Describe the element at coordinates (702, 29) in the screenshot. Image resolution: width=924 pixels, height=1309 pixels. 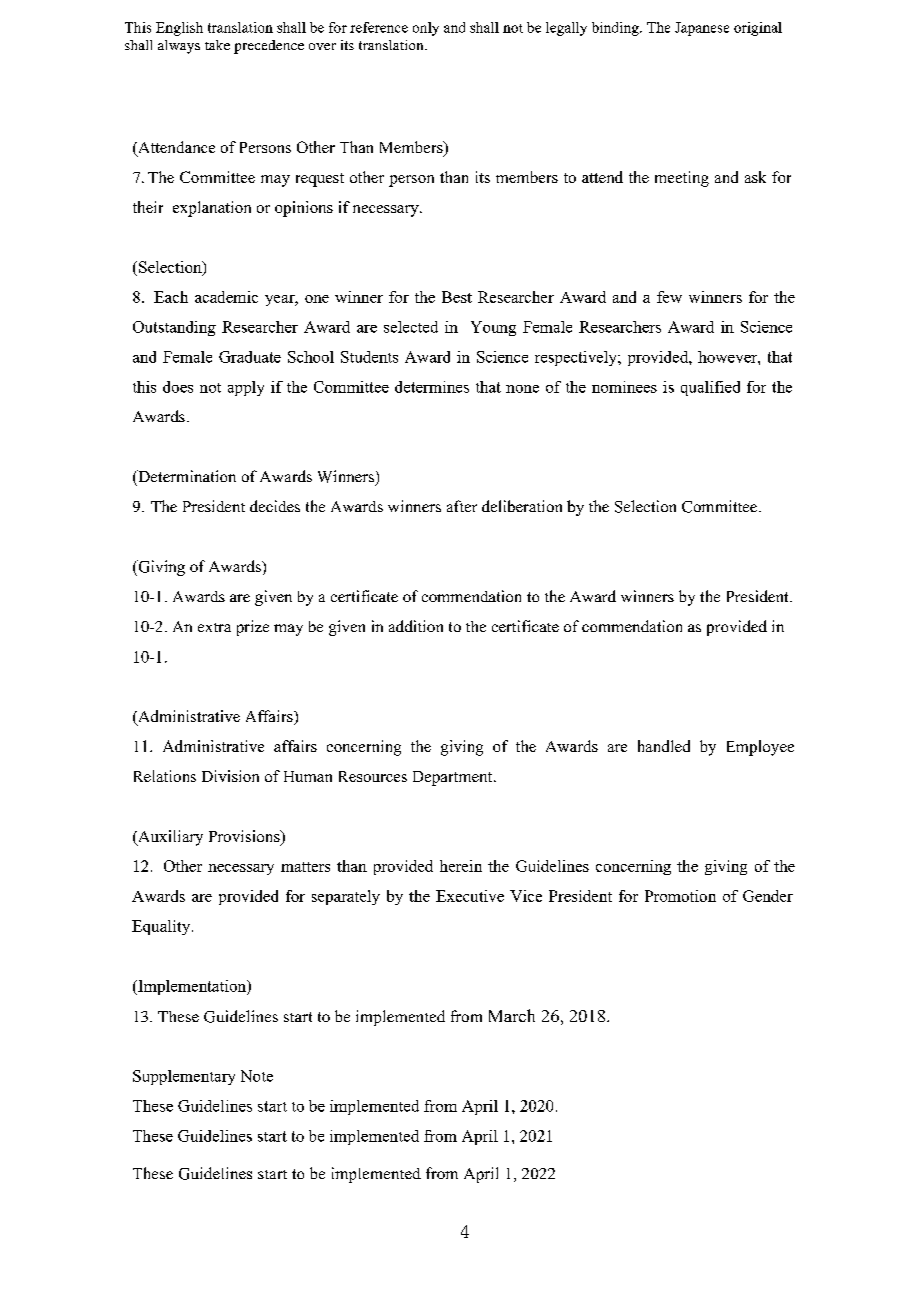
I see `Japanese` at that location.
